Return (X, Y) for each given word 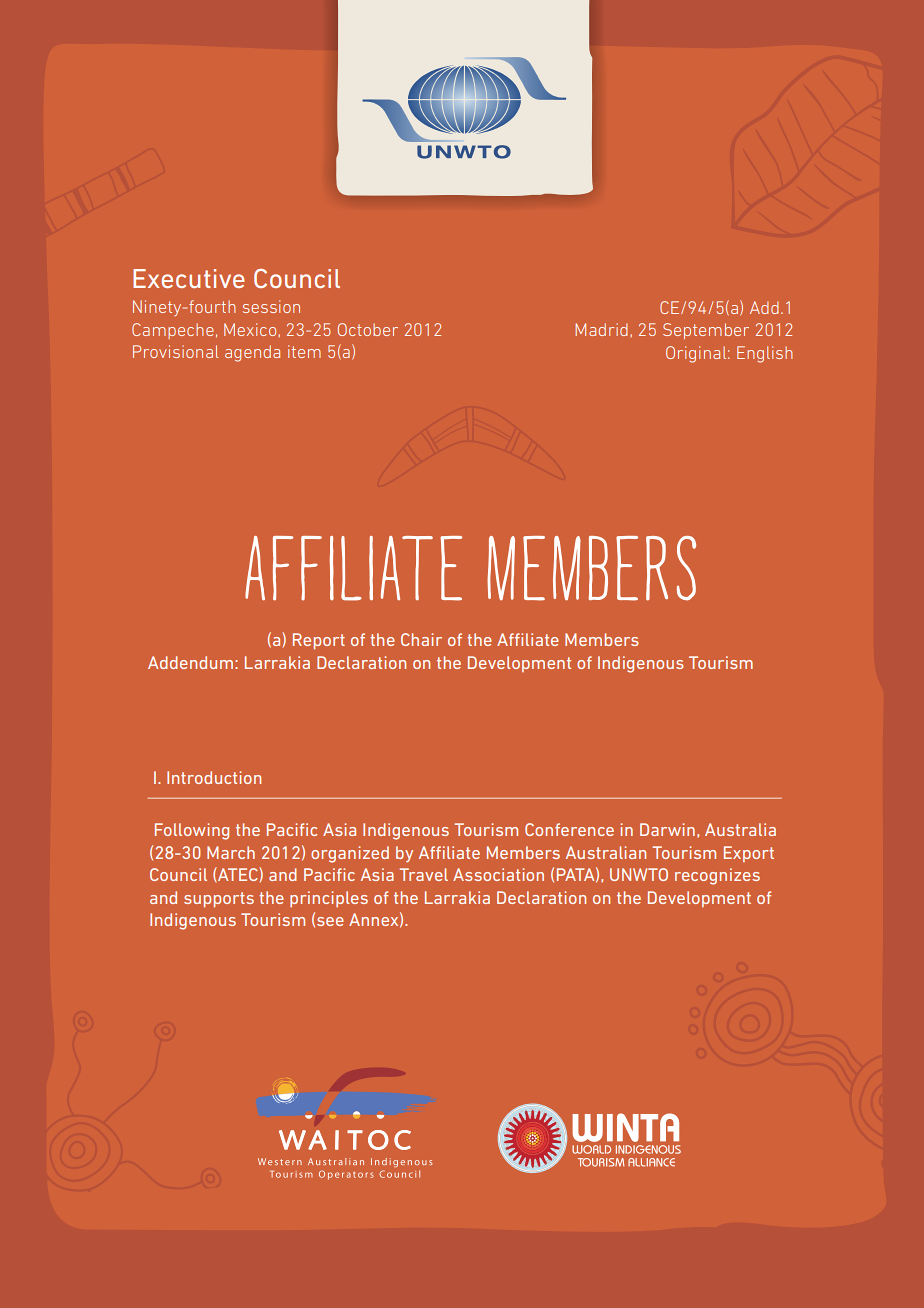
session (271, 306)
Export (749, 854)
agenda (252, 353)
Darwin (667, 829)
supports (219, 900)
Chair (421, 639)
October (368, 329)
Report (319, 641)
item (304, 351)
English (765, 354)
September (706, 331)
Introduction (214, 777)
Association (498, 874)
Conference (569, 829)
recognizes (717, 876)
